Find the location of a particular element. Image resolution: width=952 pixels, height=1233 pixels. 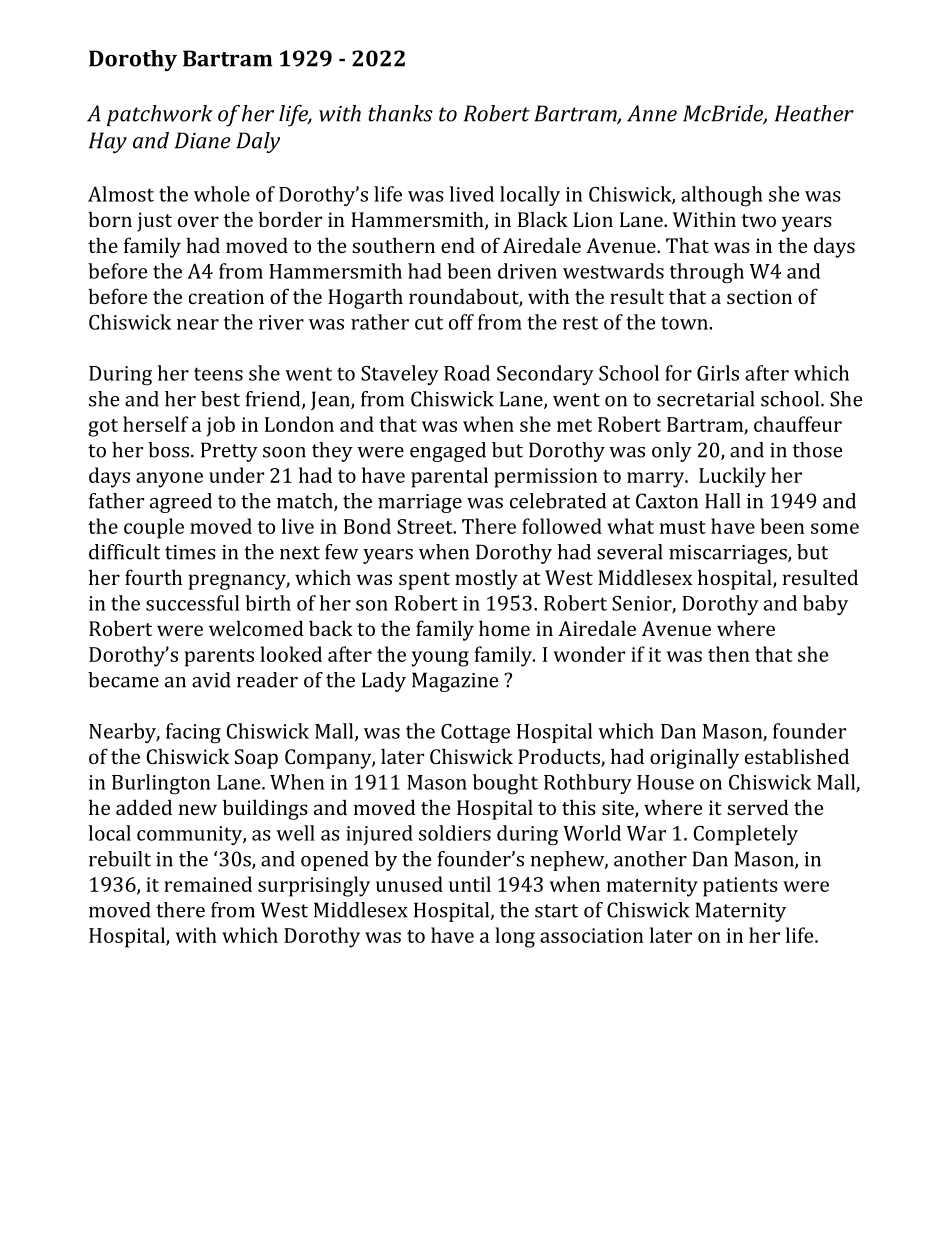

Hall is located at coordinates (723, 501).
